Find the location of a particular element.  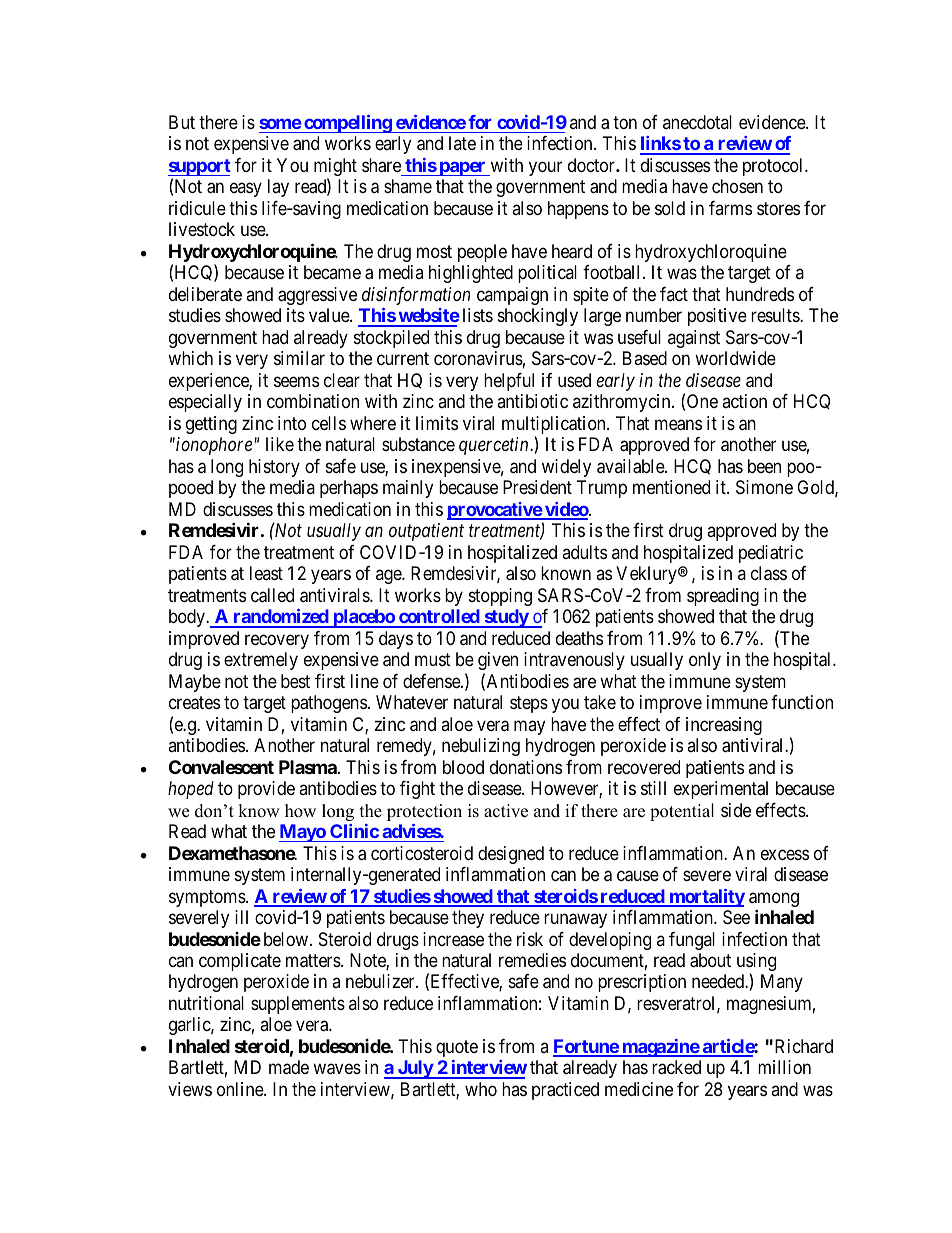

called is located at coordinates (272, 595).
